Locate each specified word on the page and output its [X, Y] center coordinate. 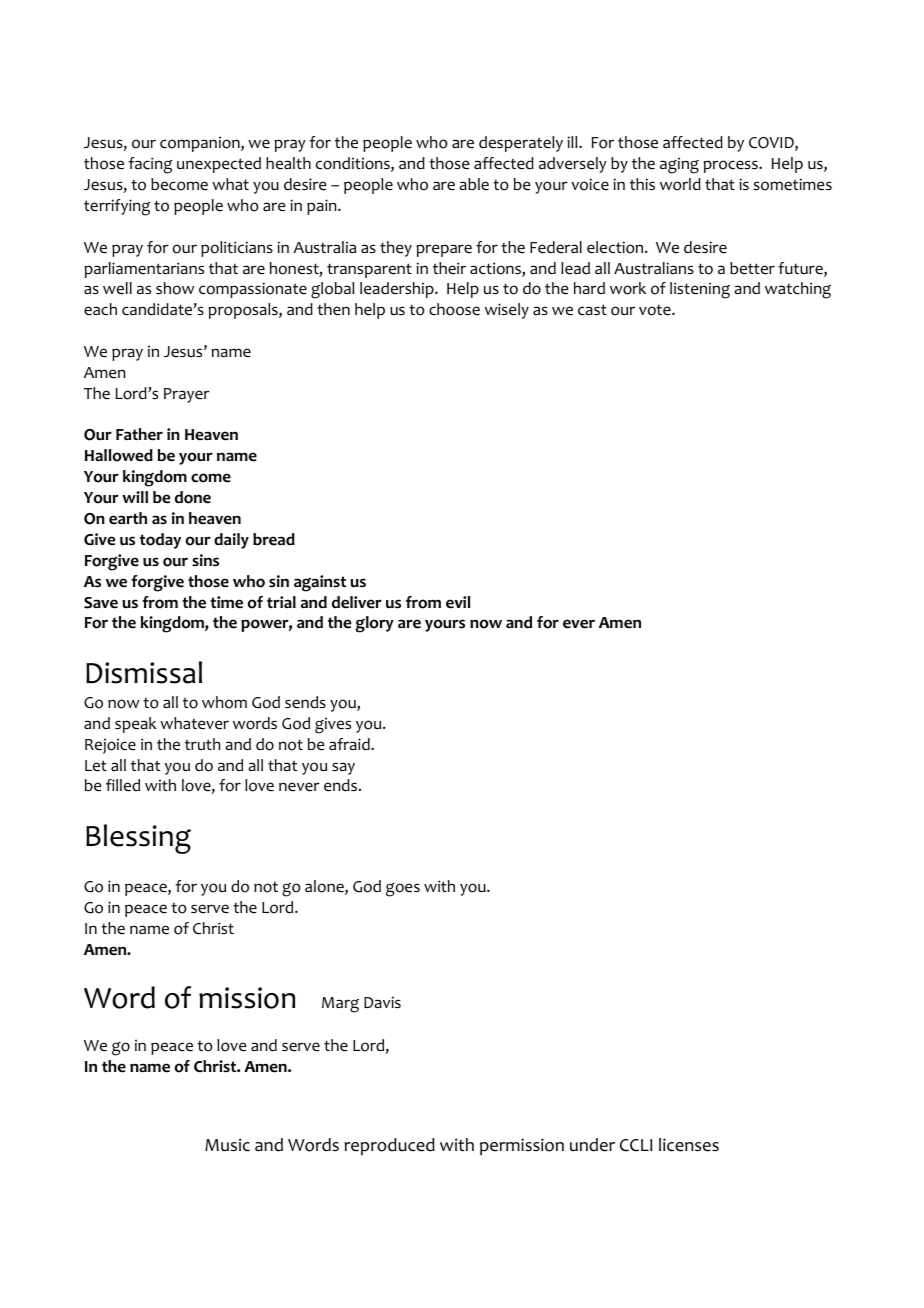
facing [150, 165]
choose [454, 309]
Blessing [138, 839]
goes [403, 890]
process [731, 166]
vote [656, 310]
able [474, 184]
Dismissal [144, 672]
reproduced [390, 1146]
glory [375, 624]
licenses [689, 1145]
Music [227, 1145]
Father [139, 434]
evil [458, 602]
